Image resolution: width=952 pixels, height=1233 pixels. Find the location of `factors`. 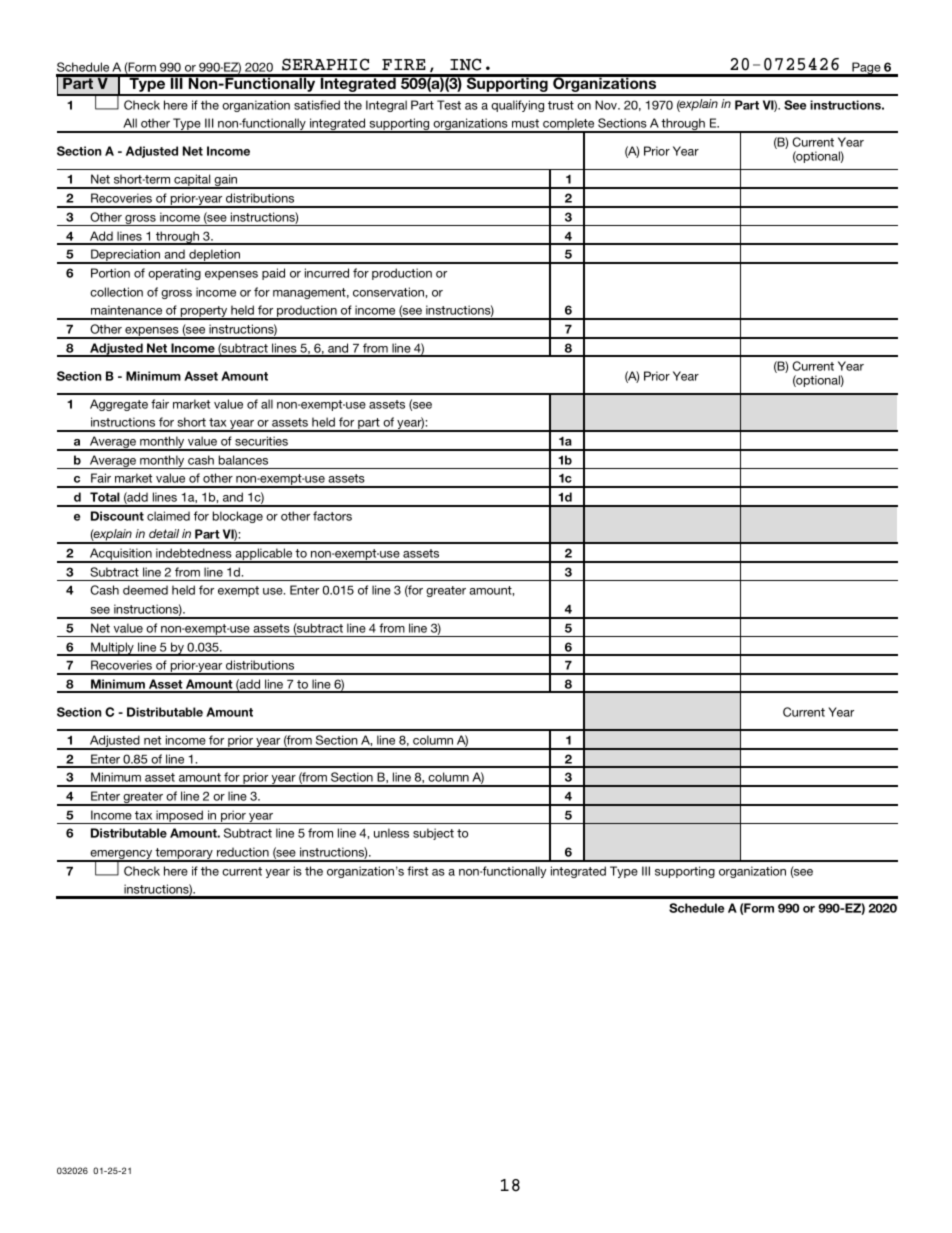

factors is located at coordinates (332, 516).
